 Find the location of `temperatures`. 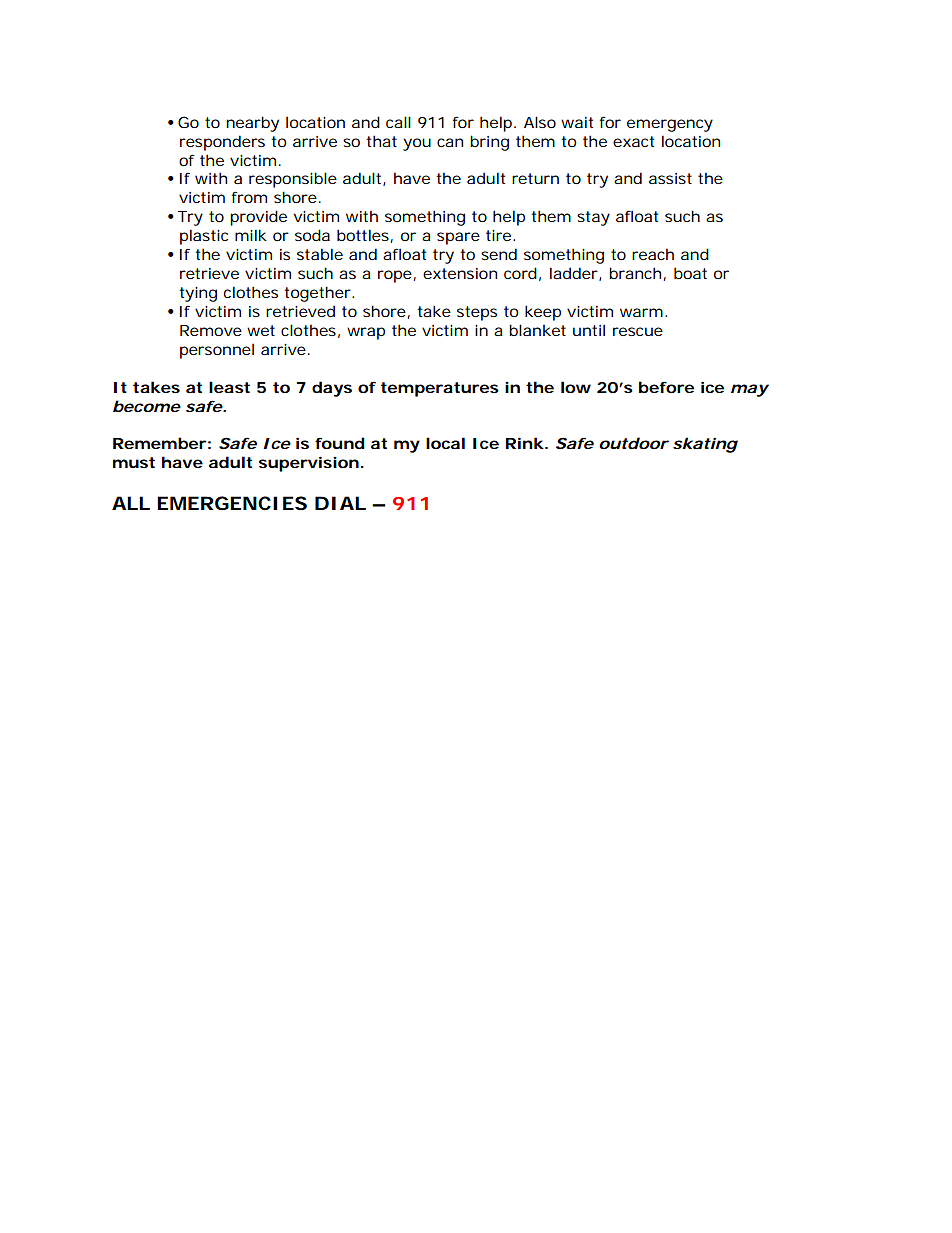

temperatures is located at coordinates (440, 389).
